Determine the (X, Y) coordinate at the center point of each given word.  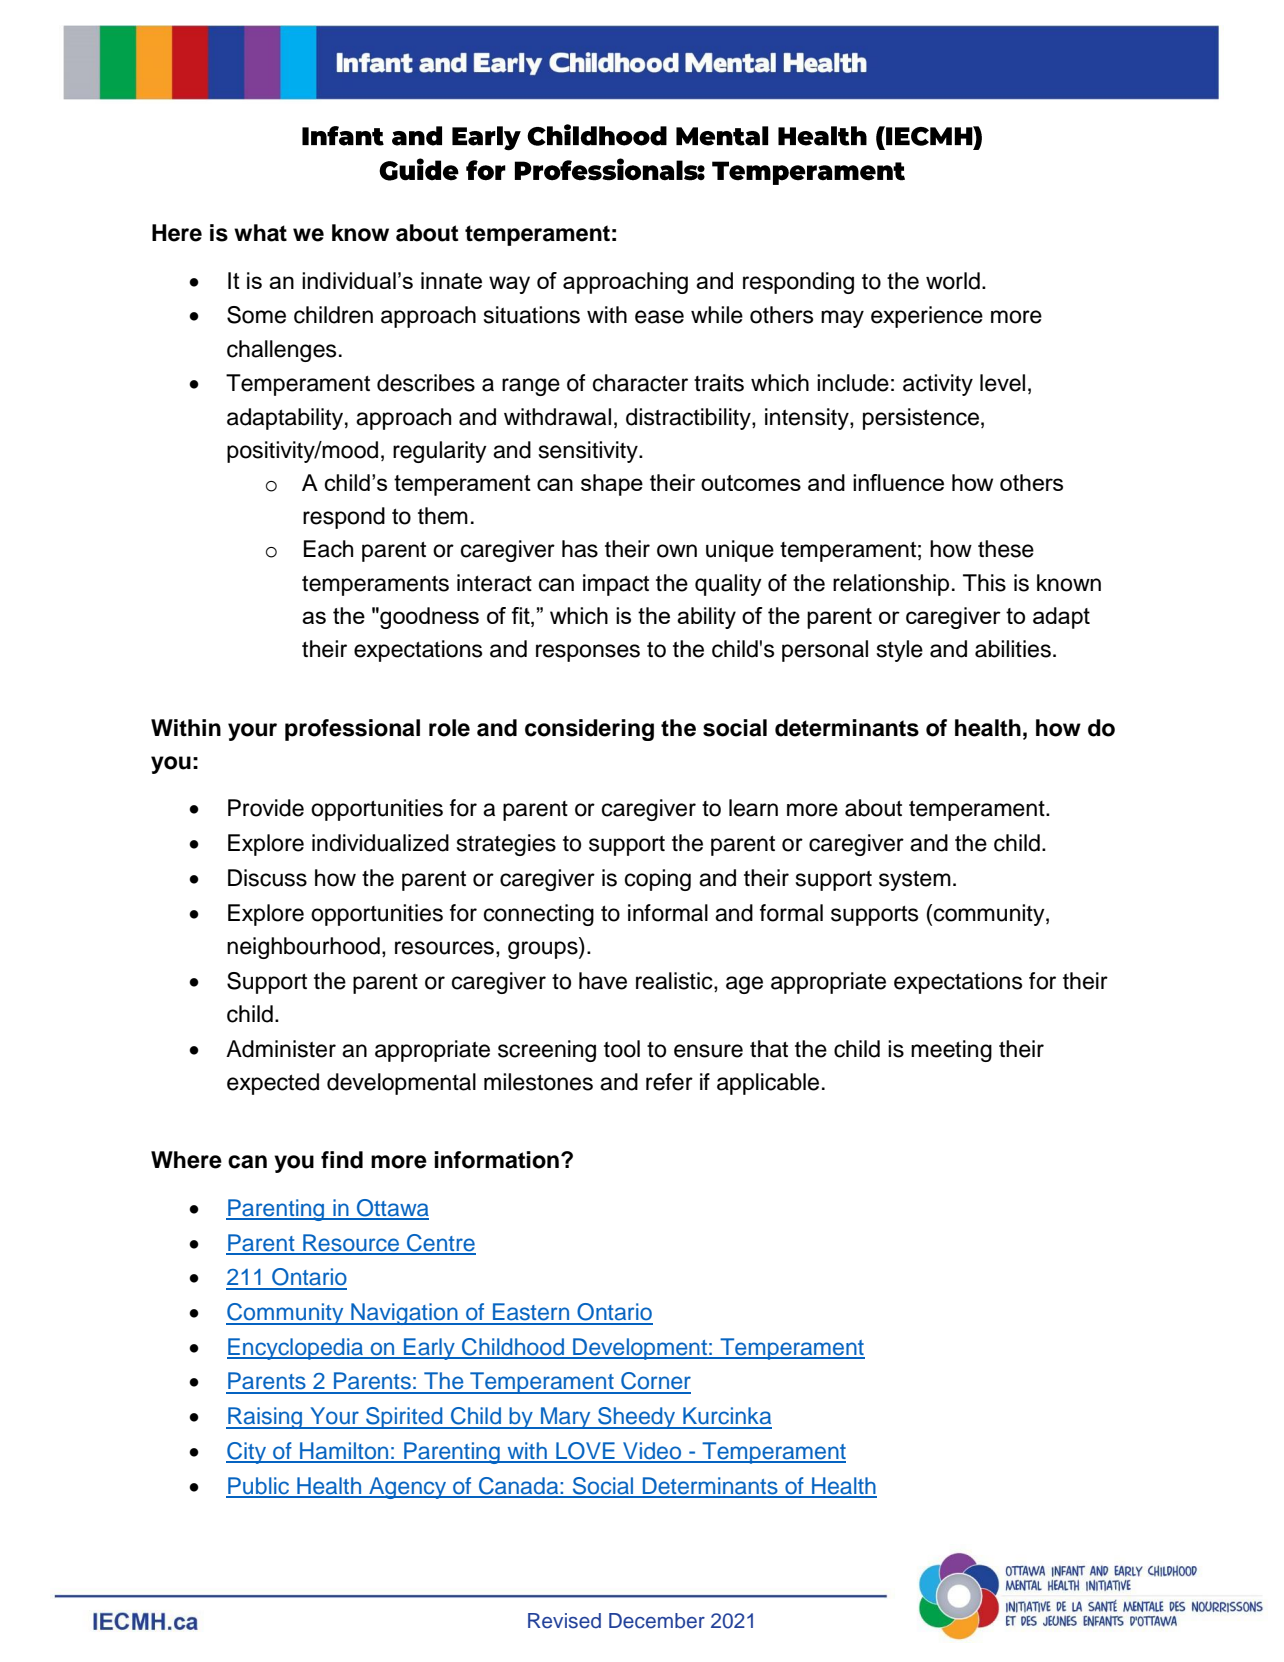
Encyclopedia (296, 1349)
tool (622, 1049)
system (915, 881)
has (580, 549)
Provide (266, 808)
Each (328, 549)
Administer (281, 1049)
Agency (408, 1488)
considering (589, 730)
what (260, 233)
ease (659, 317)
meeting (951, 1051)
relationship (891, 585)
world (953, 281)
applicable (768, 1084)
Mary (566, 1418)
